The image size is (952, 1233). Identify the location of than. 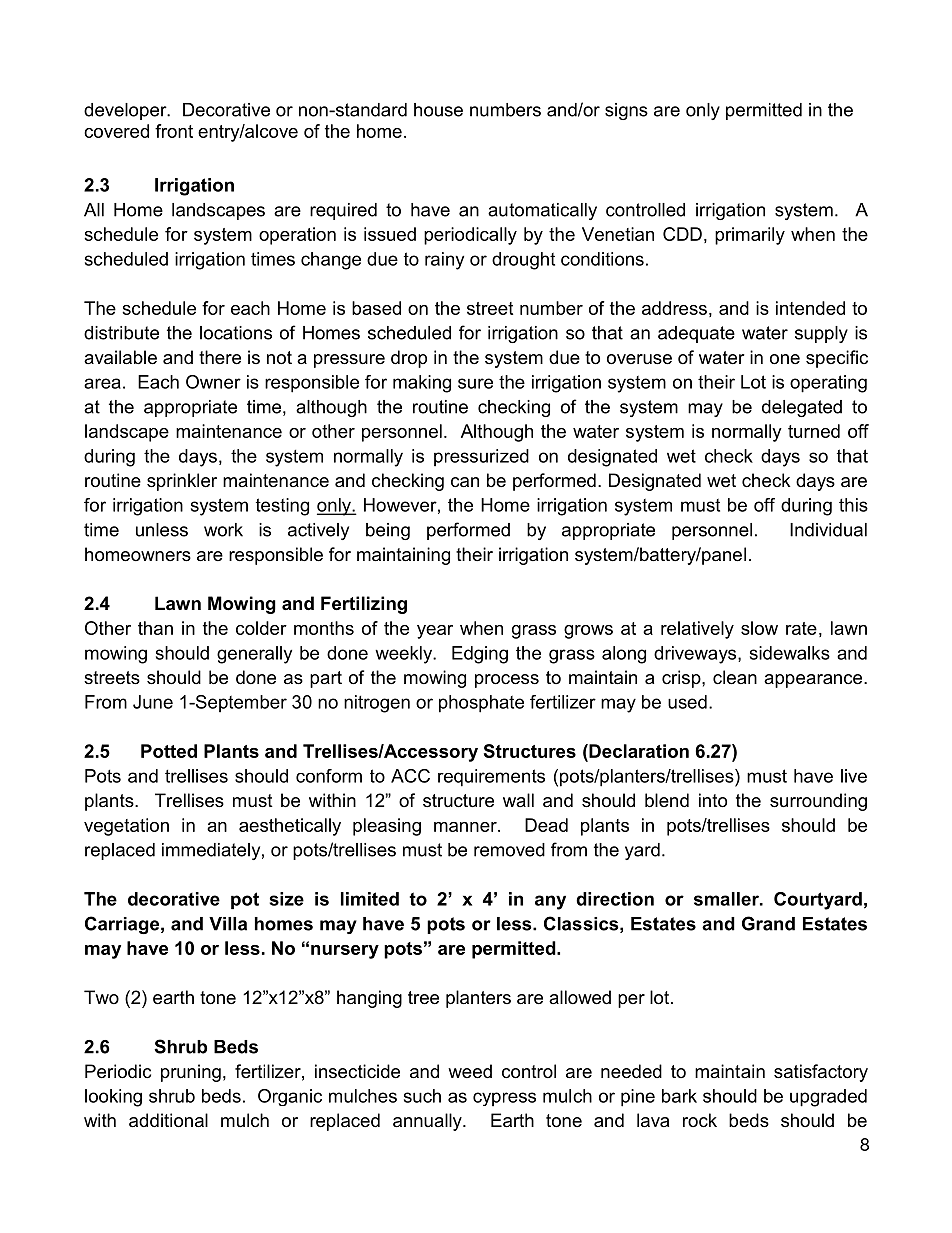
(155, 628).
